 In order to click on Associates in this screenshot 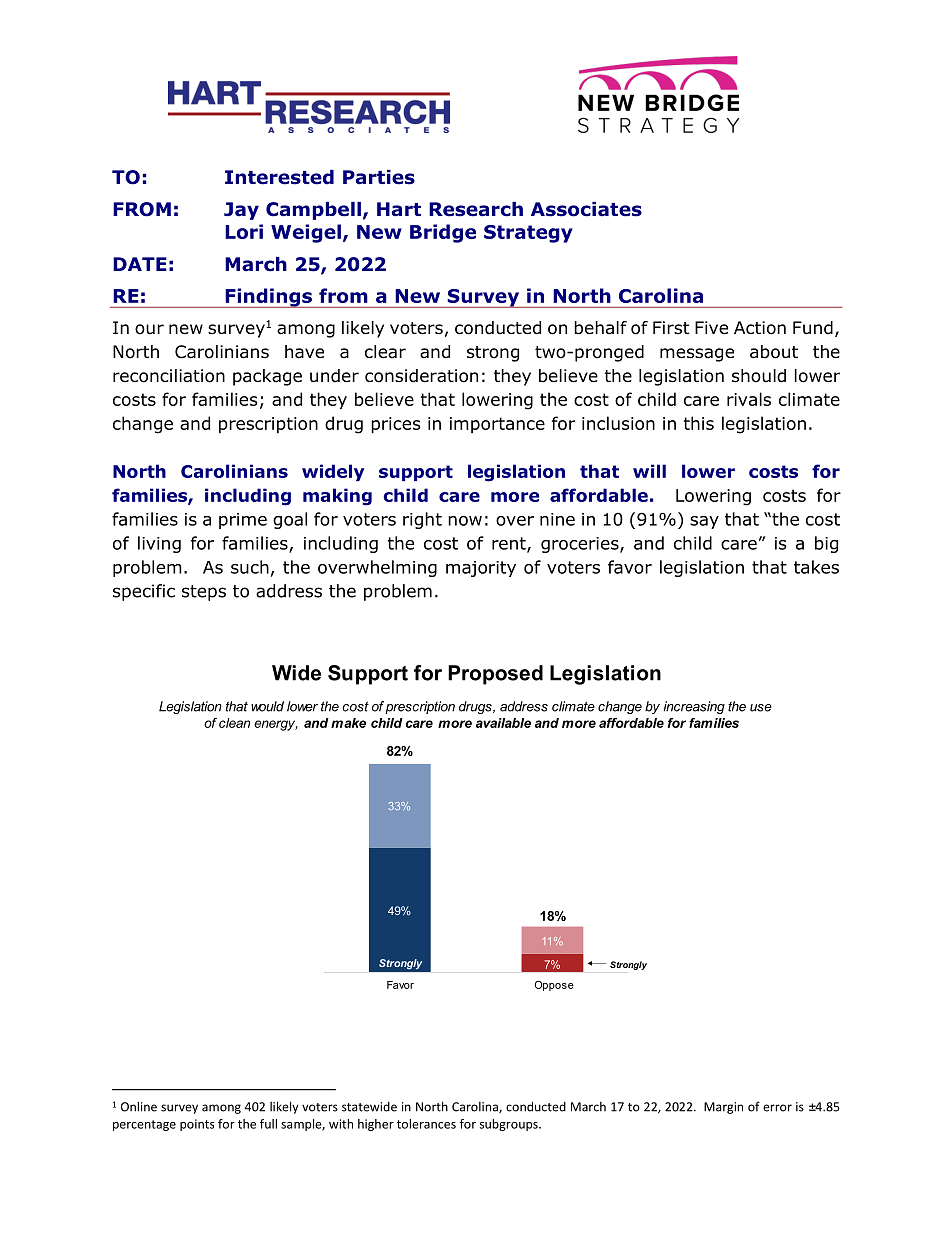, I will do `click(586, 209)`.
